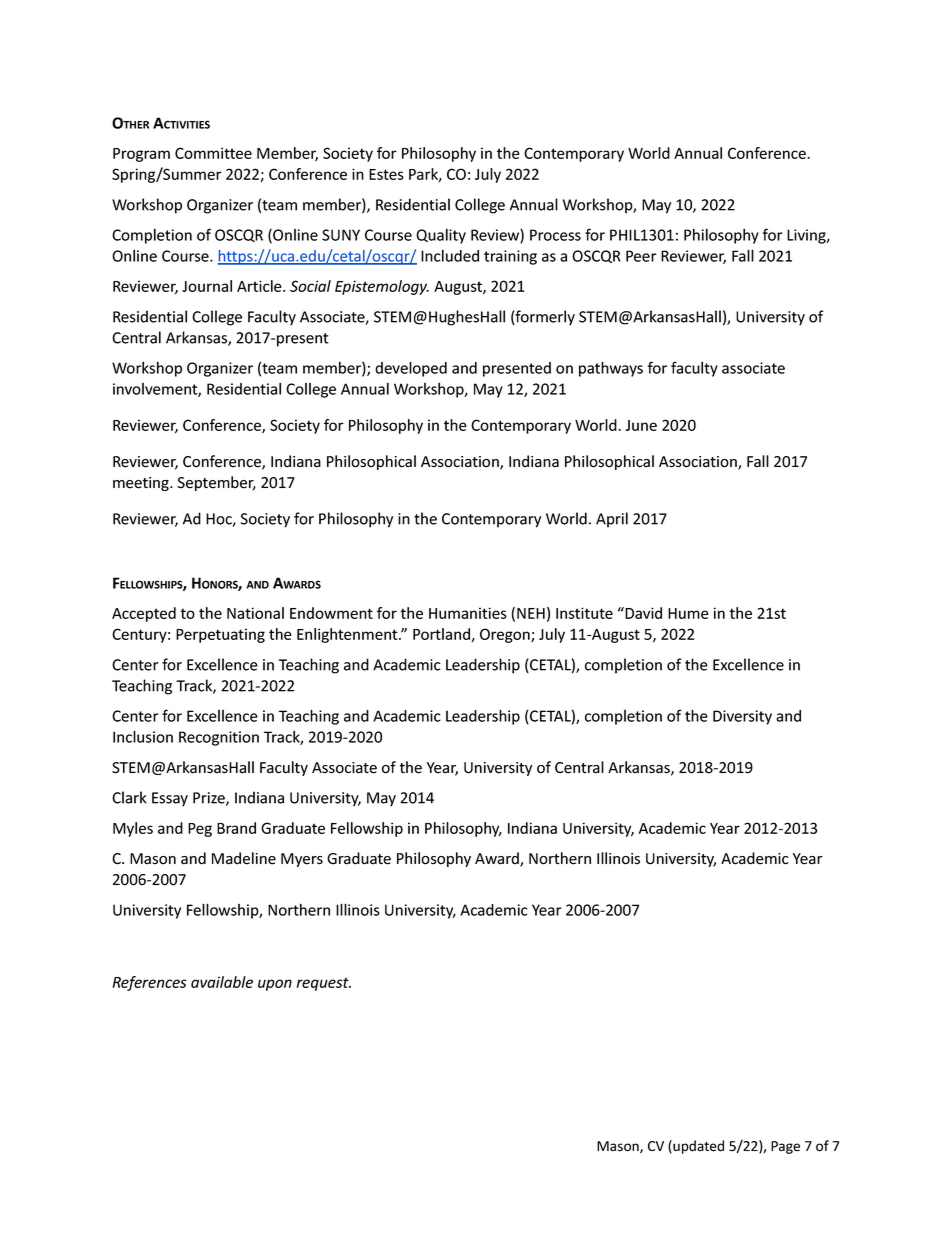 The height and width of the page is (1233, 952). What do you see at coordinates (468, 613) in the page?
I see `Humanities` at bounding box center [468, 613].
